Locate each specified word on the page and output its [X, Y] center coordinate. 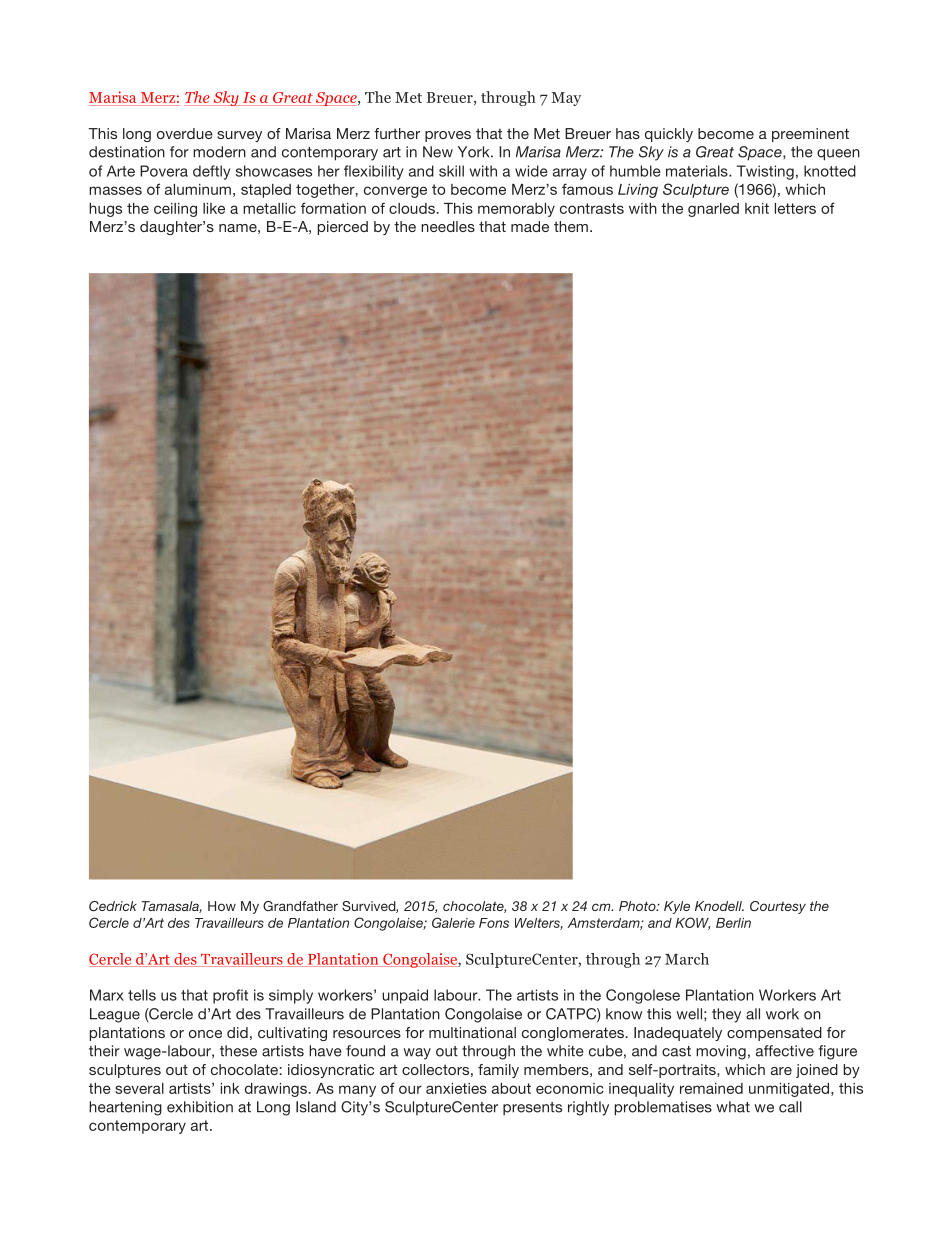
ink [230, 1088]
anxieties [456, 1088]
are [781, 1071]
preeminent [810, 135]
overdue [185, 133]
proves [448, 136]
